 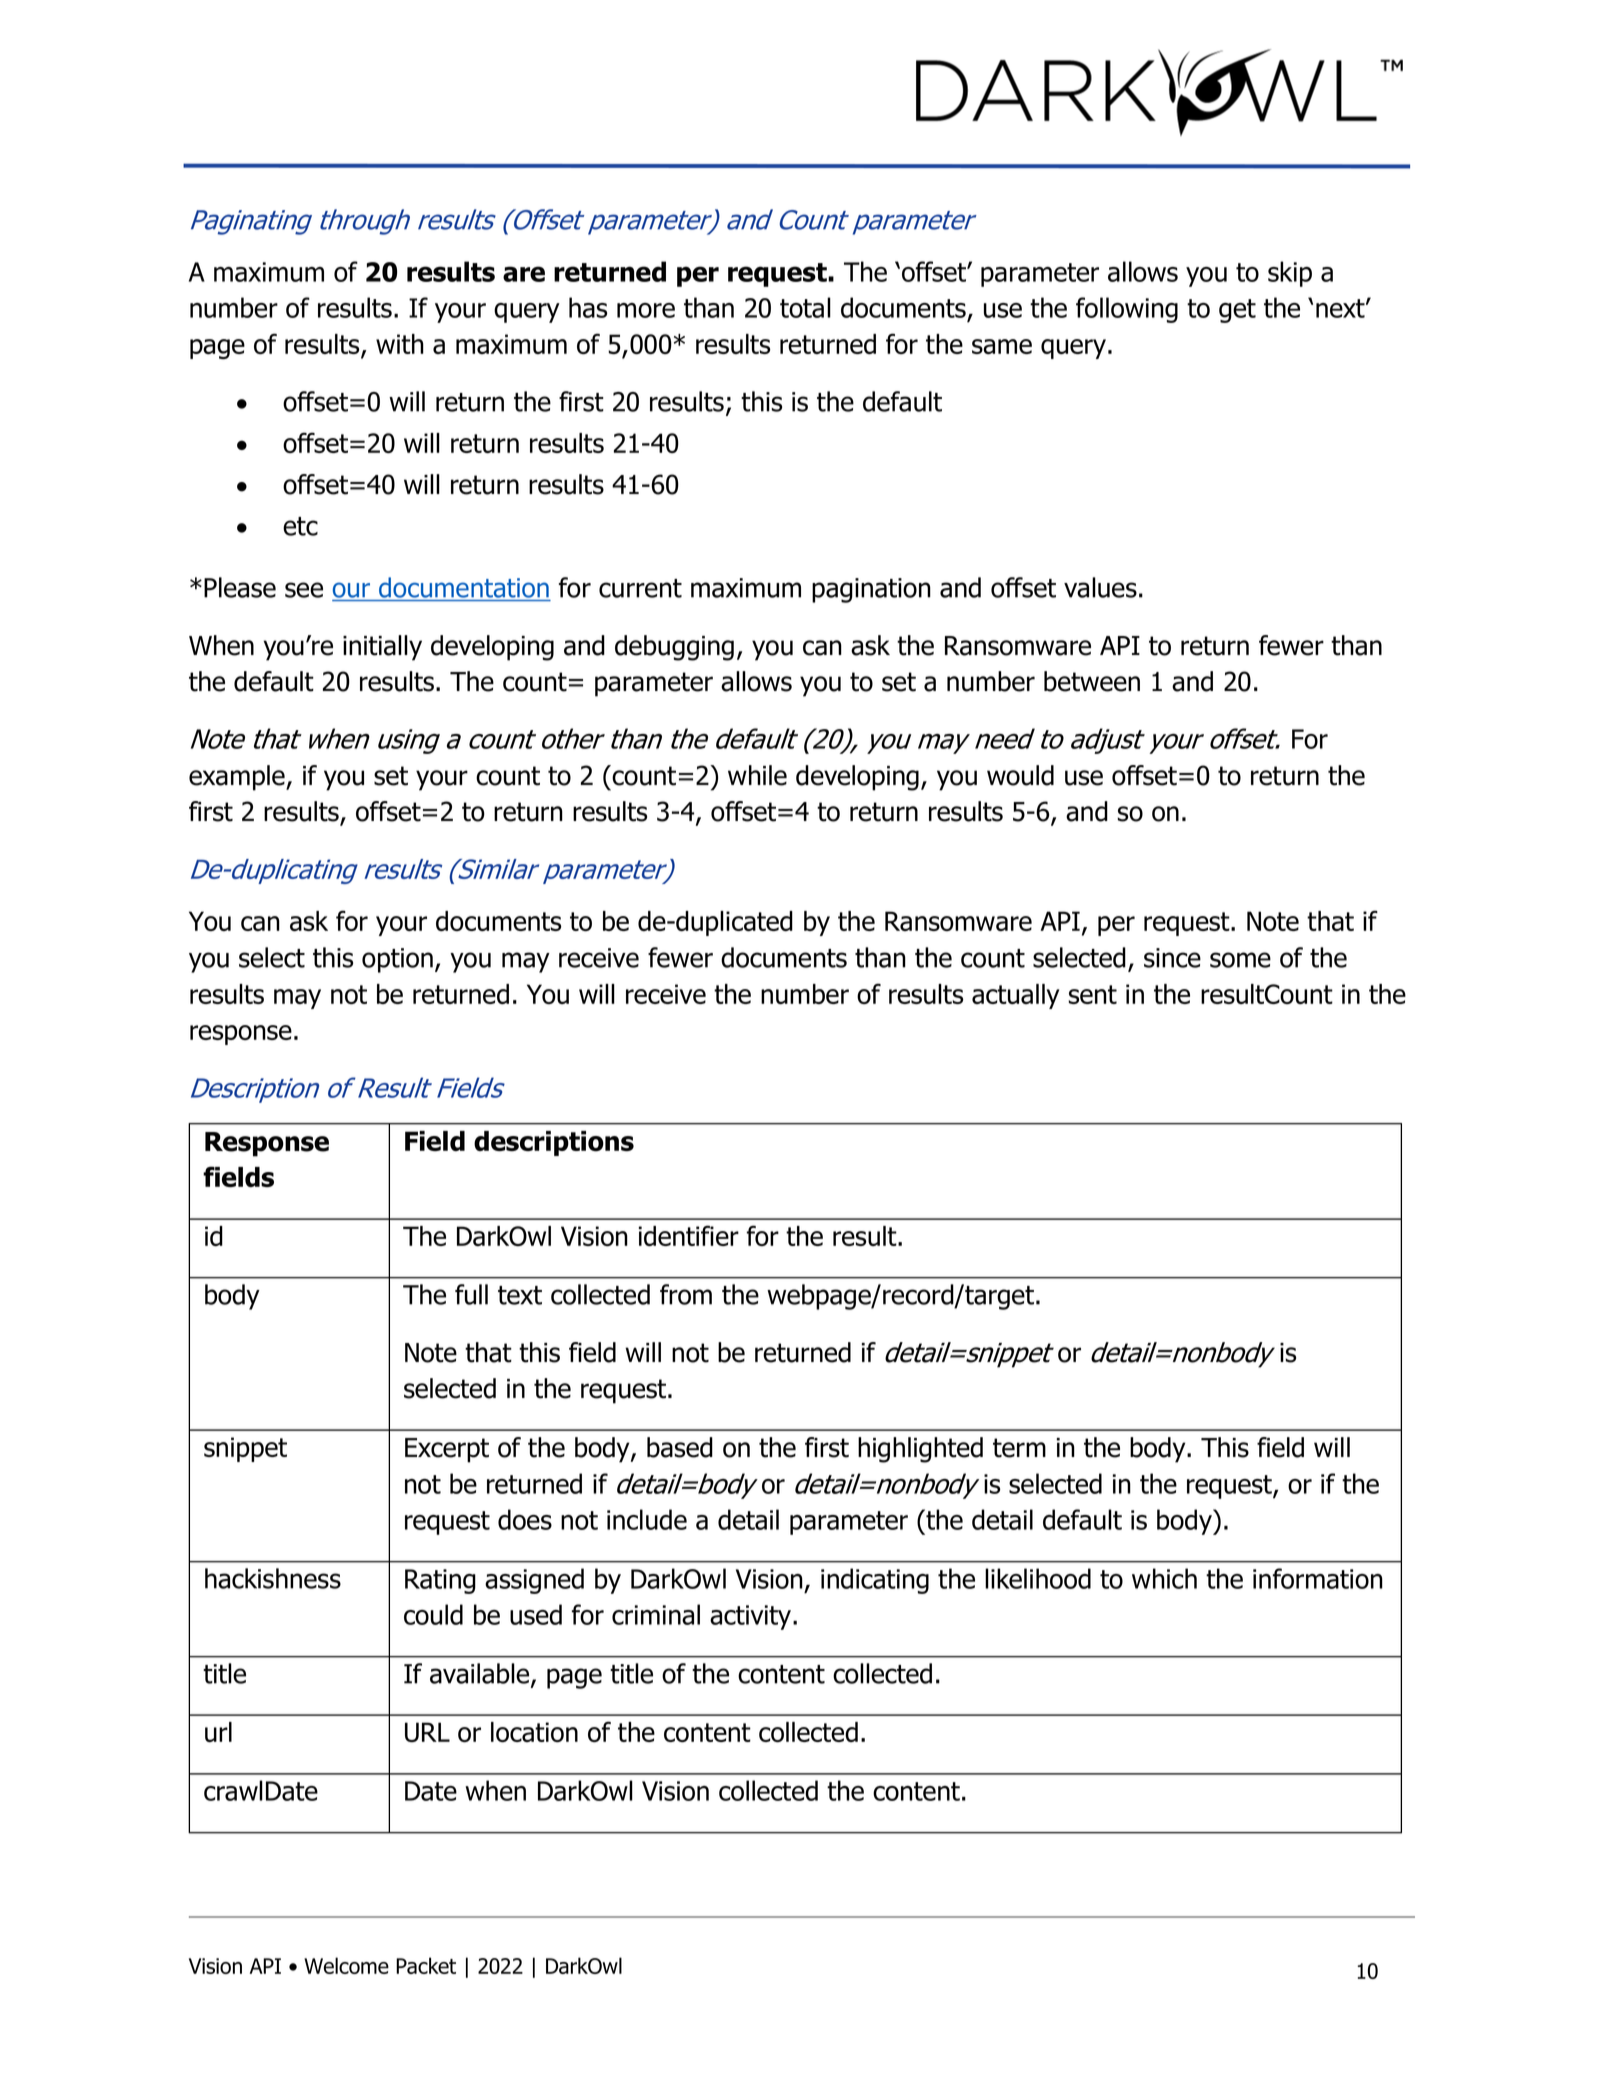 I want to click on Welcome, so click(x=346, y=1965).
